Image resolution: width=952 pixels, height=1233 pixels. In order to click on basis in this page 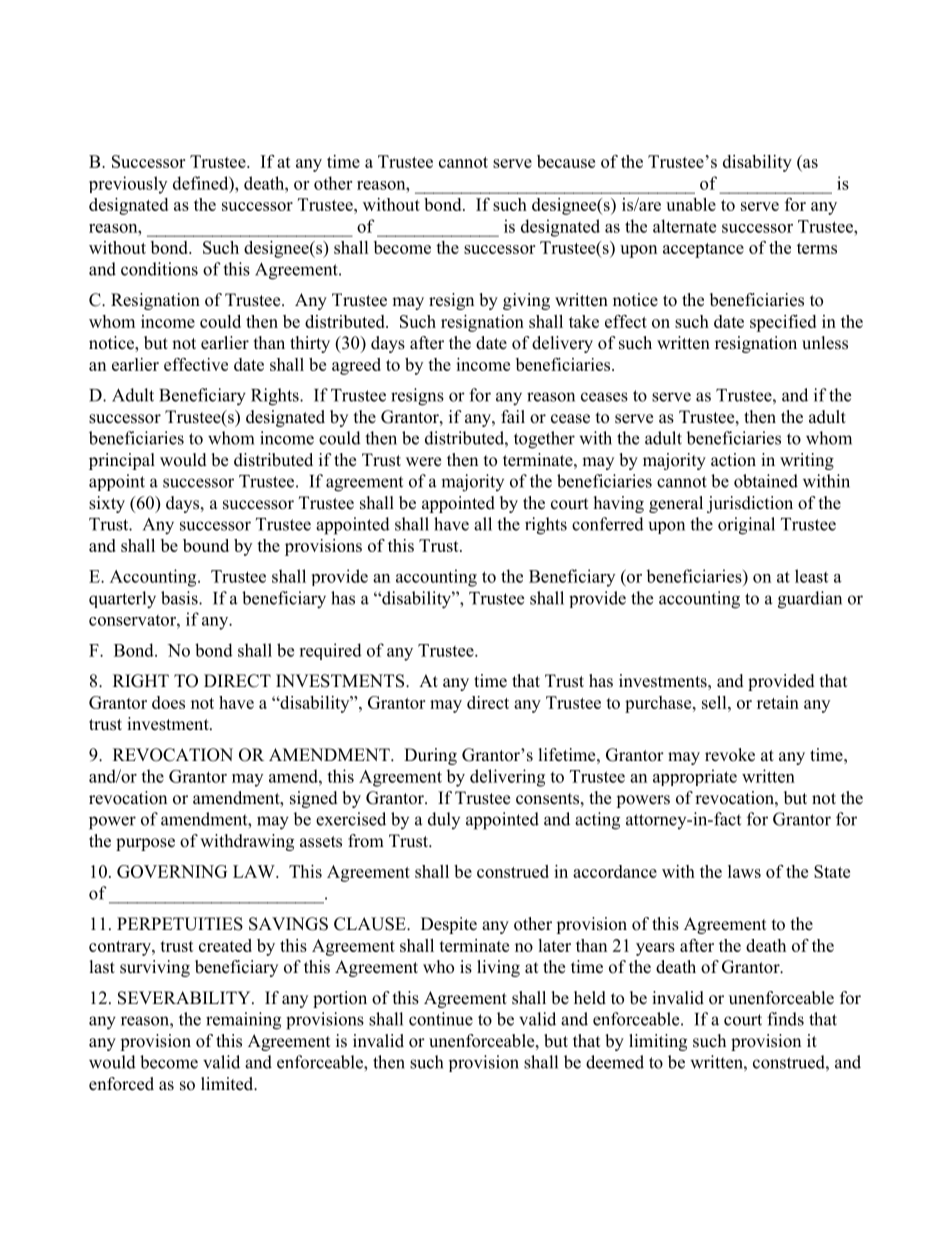, I will do `click(180, 598)`.
